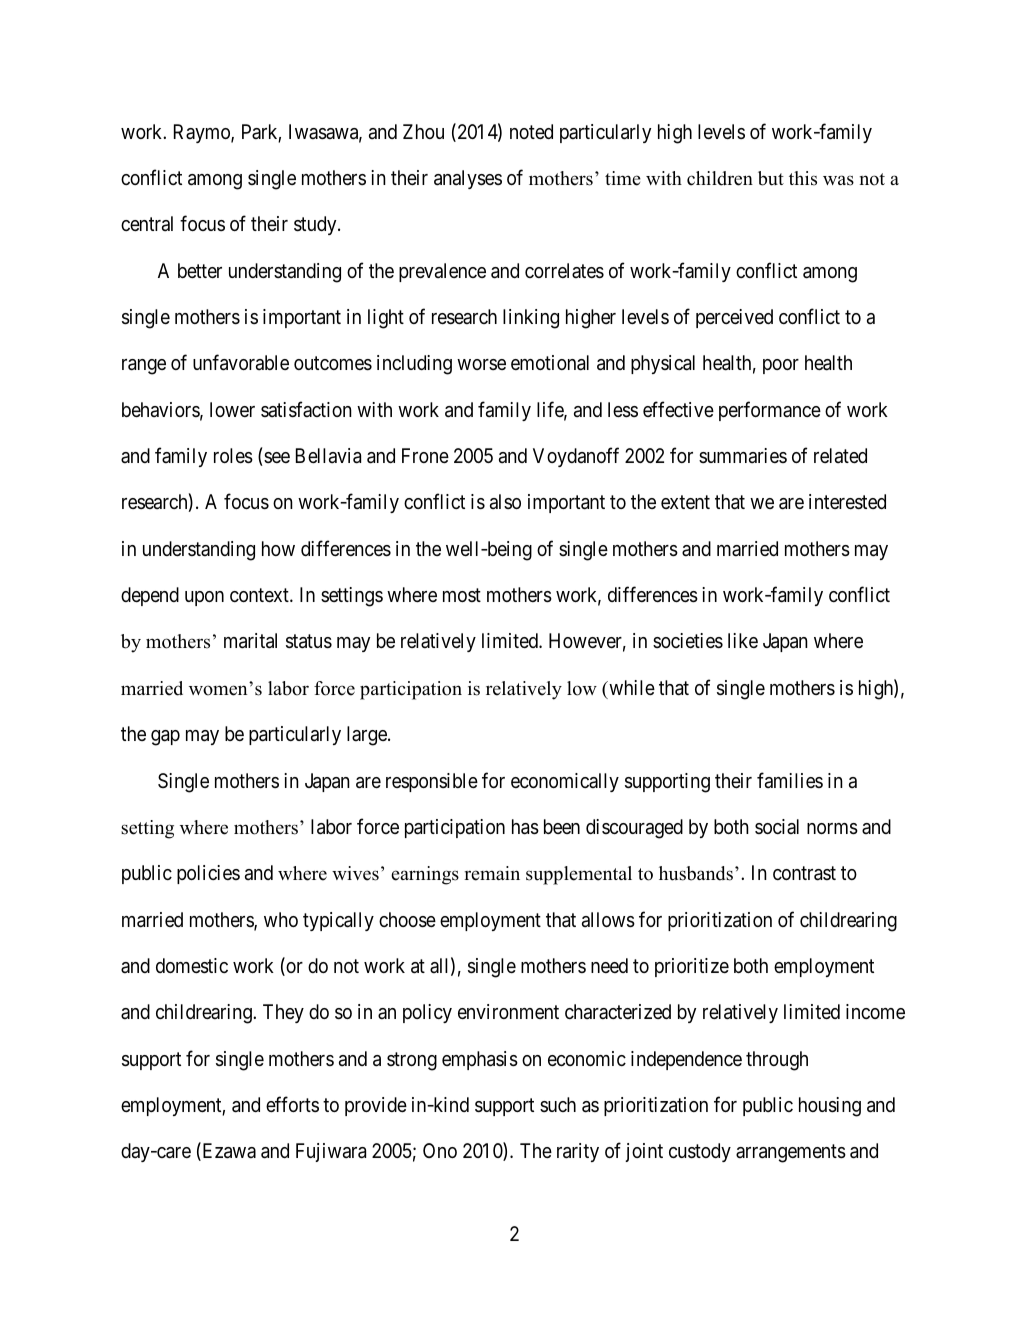  Describe the element at coordinates (743, 640) in the screenshot. I see `like` at that location.
